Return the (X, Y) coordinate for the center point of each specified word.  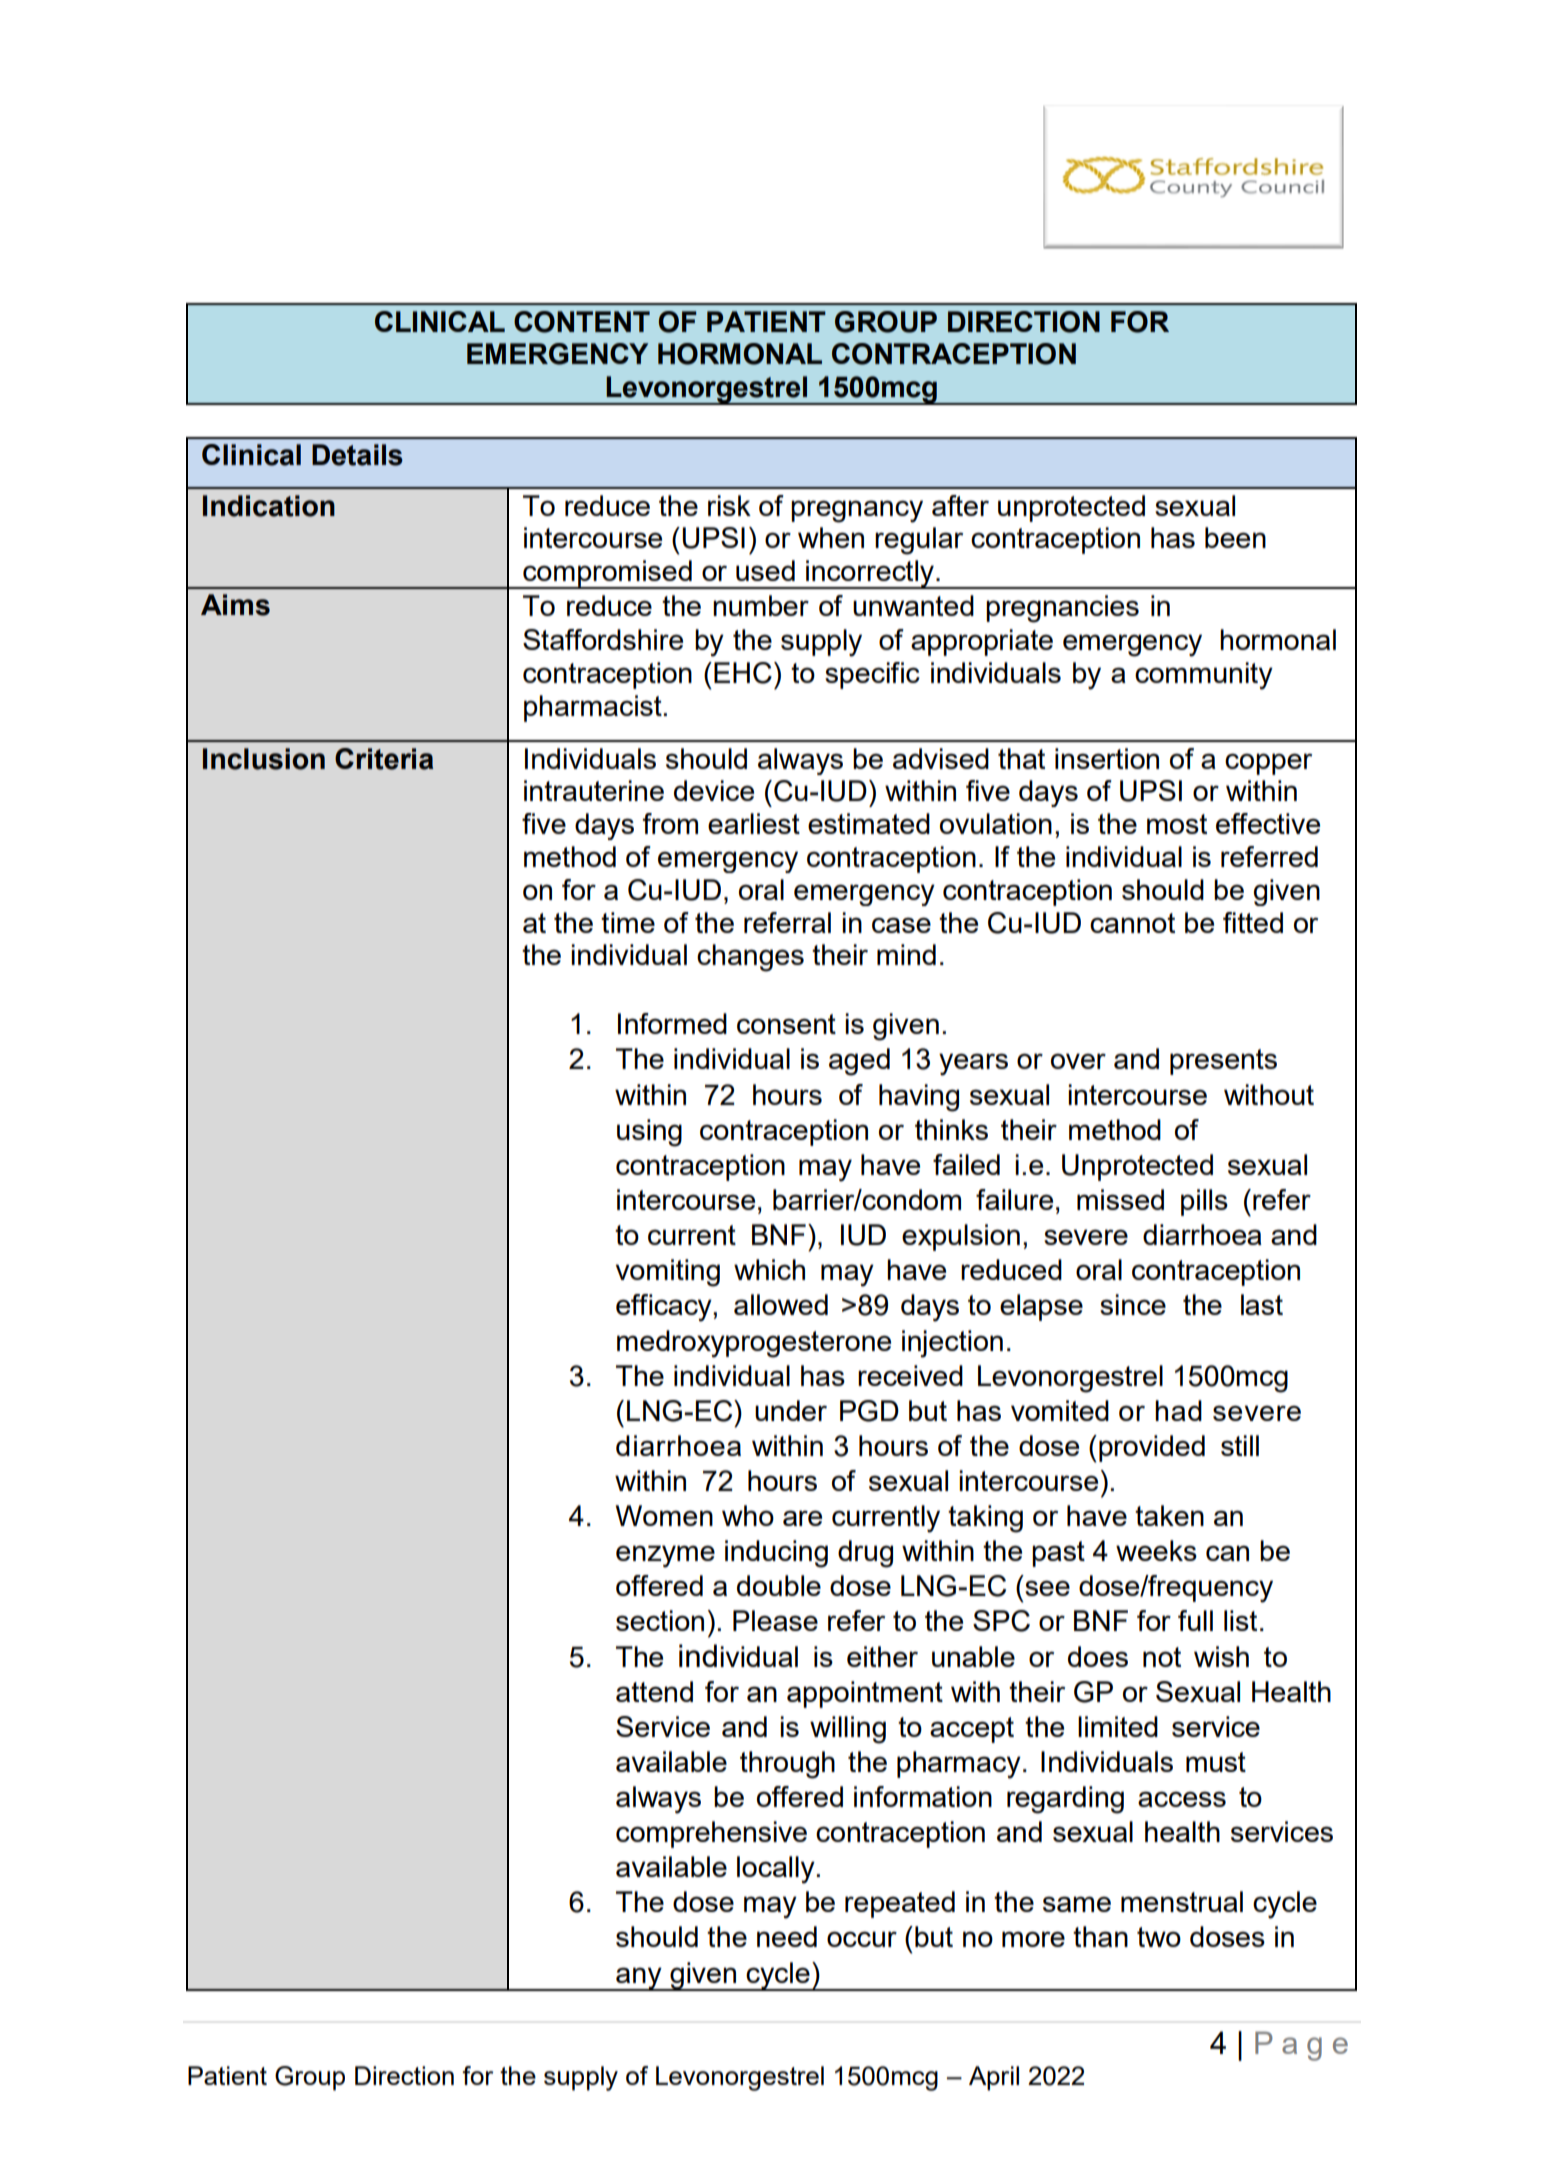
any (639, 1979)
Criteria (384, 759)
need (787, 1936)
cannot (1132, 923)
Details (357, 455)
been (1235, 537)
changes (750, 958)
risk (729, 505)
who (748, 1515)
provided (1152, 1448)
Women (664, 1515)
